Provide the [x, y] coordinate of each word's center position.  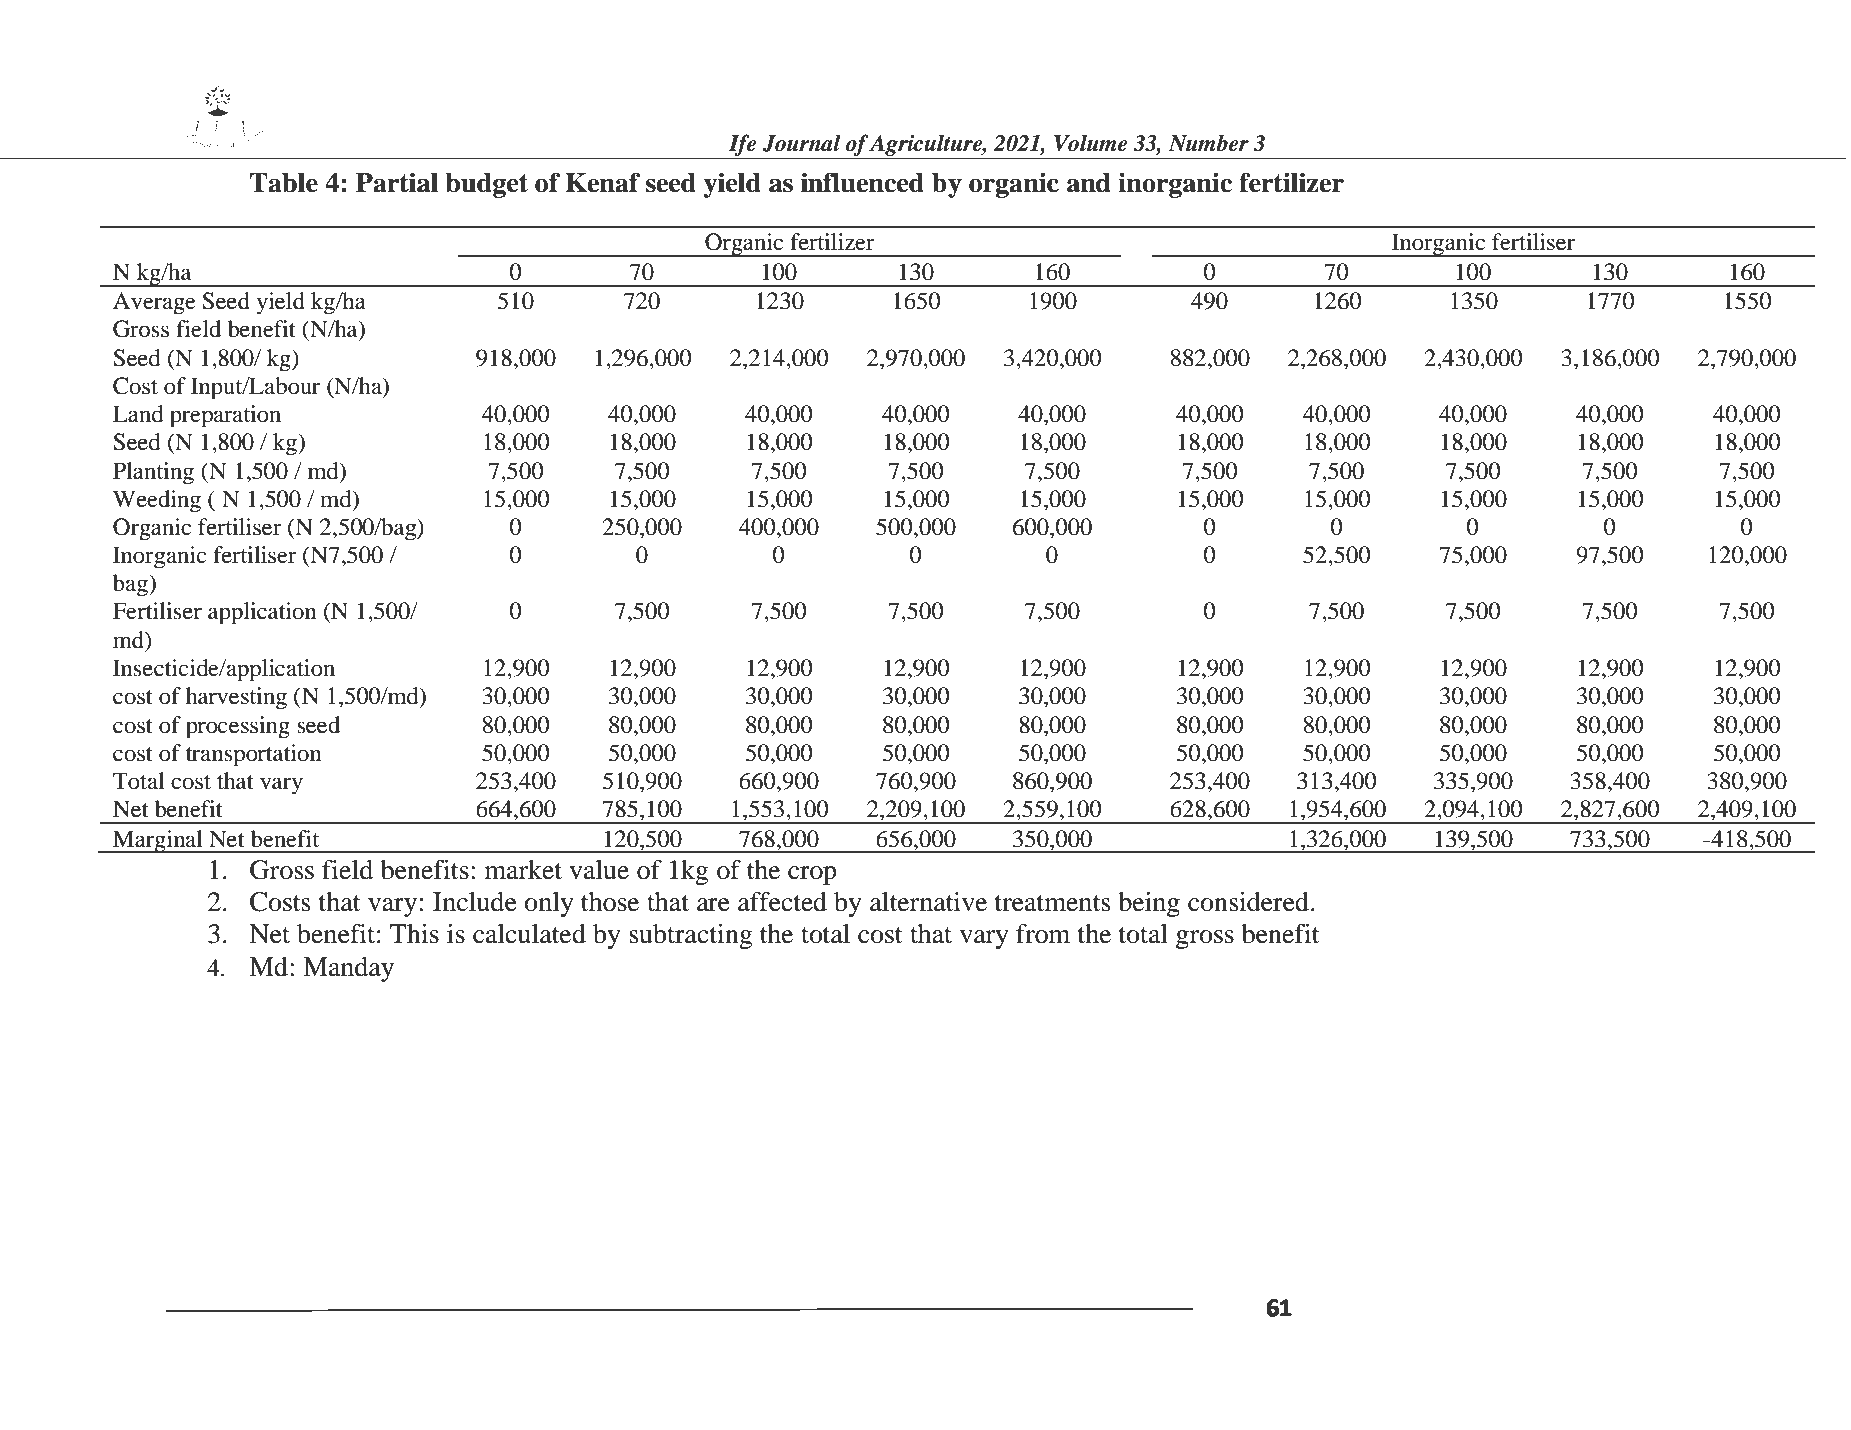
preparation [225, 416]
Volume [1090, 143]
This [414, 934]
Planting [153, 473]
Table [284, 183]
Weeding [157, 501]
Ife [742, 145]
